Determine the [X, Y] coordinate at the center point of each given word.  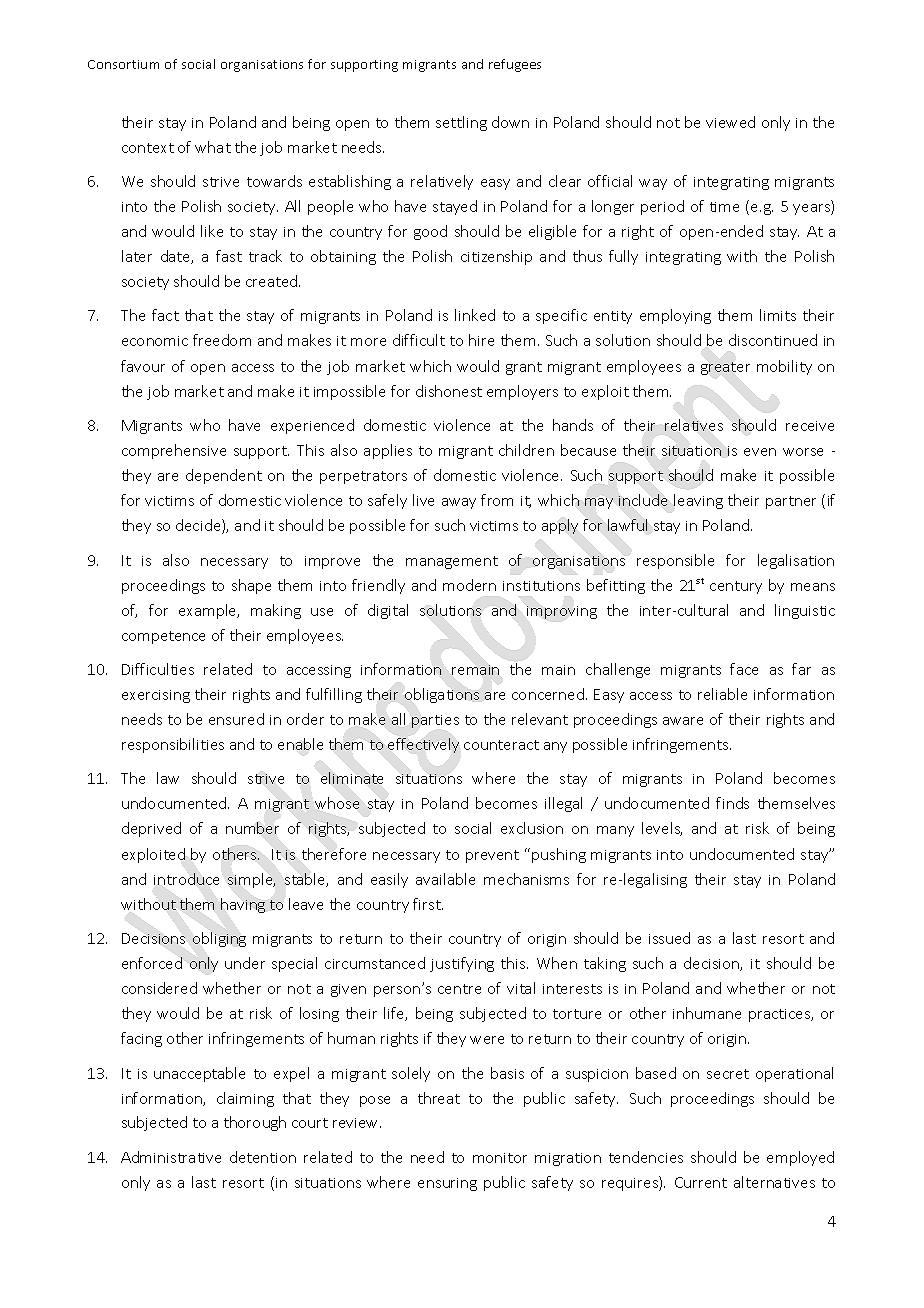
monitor [500, 1158]
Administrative [171, 1157]
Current [701, 1182]
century [736, 587]
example [209, 611]
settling [461, 123]
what [213, 147]
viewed [730, 122]
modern [469, 585]
